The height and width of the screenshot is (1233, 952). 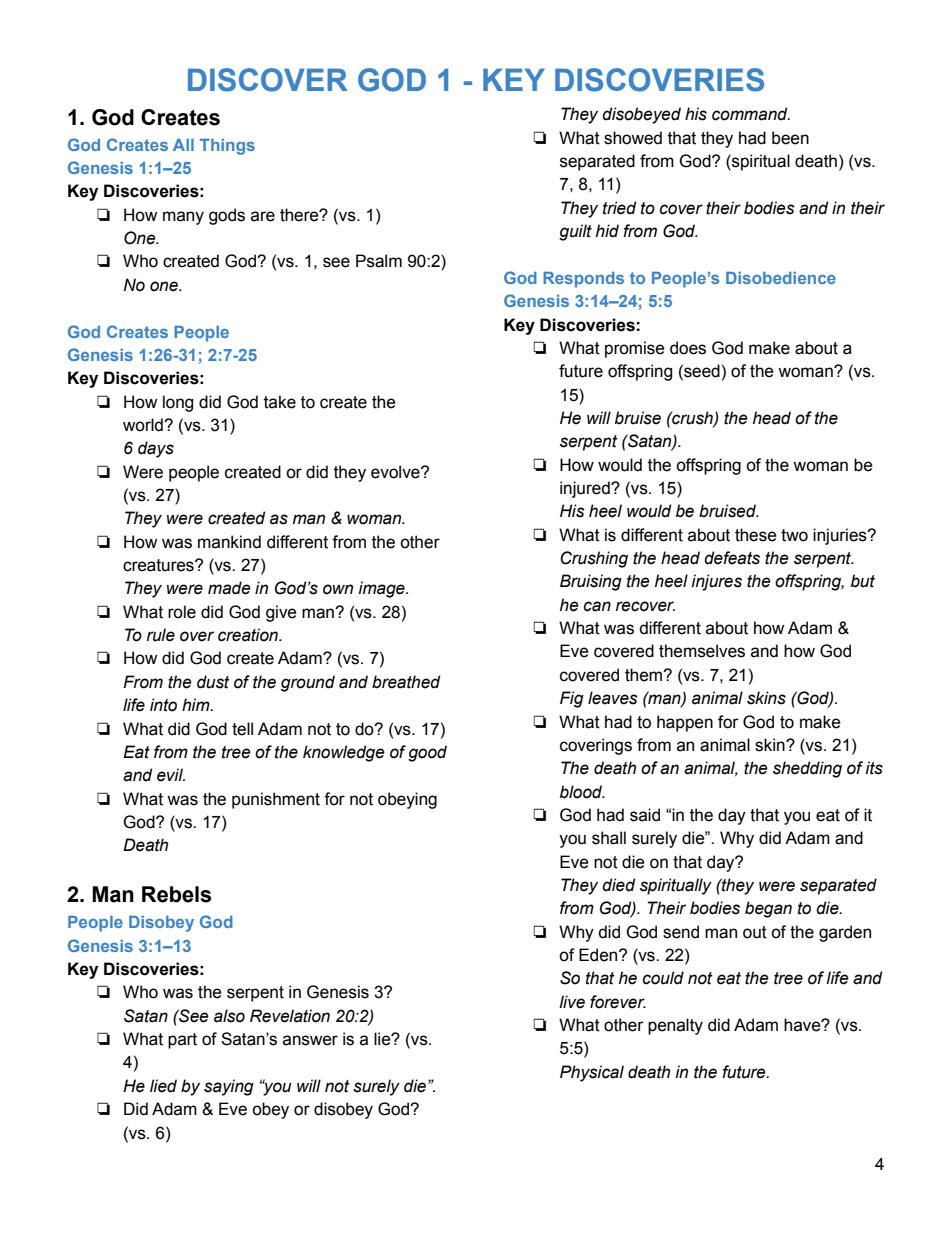 I want to click on showed, so click(x=633, y=138).
